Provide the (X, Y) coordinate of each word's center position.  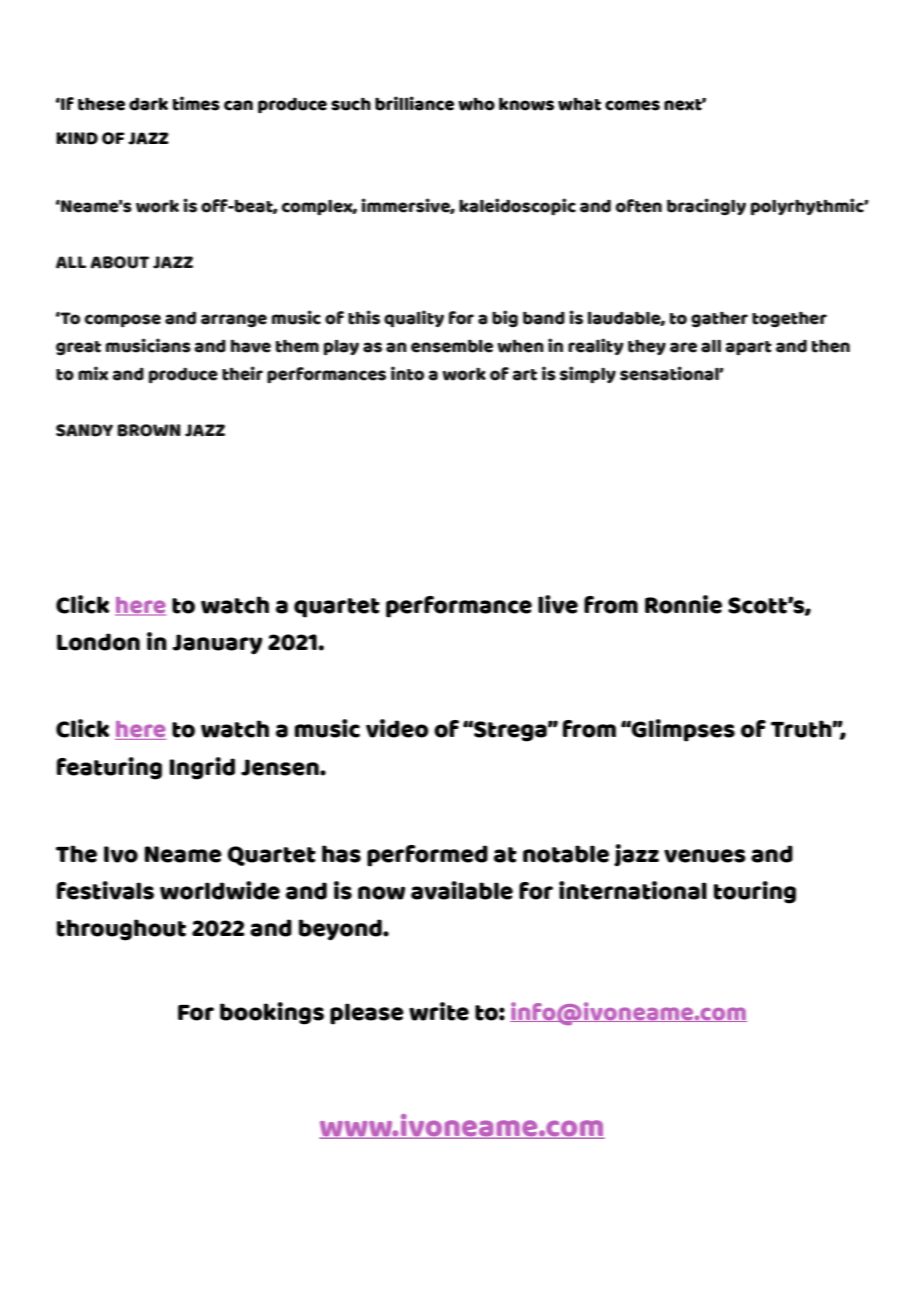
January (217, 644)
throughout (121, 930)
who (476, 104)
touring (755, 892)
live (558, 604)
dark (148, 104)
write (439, 1011)
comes (632, 105)
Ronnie (683, 604)
